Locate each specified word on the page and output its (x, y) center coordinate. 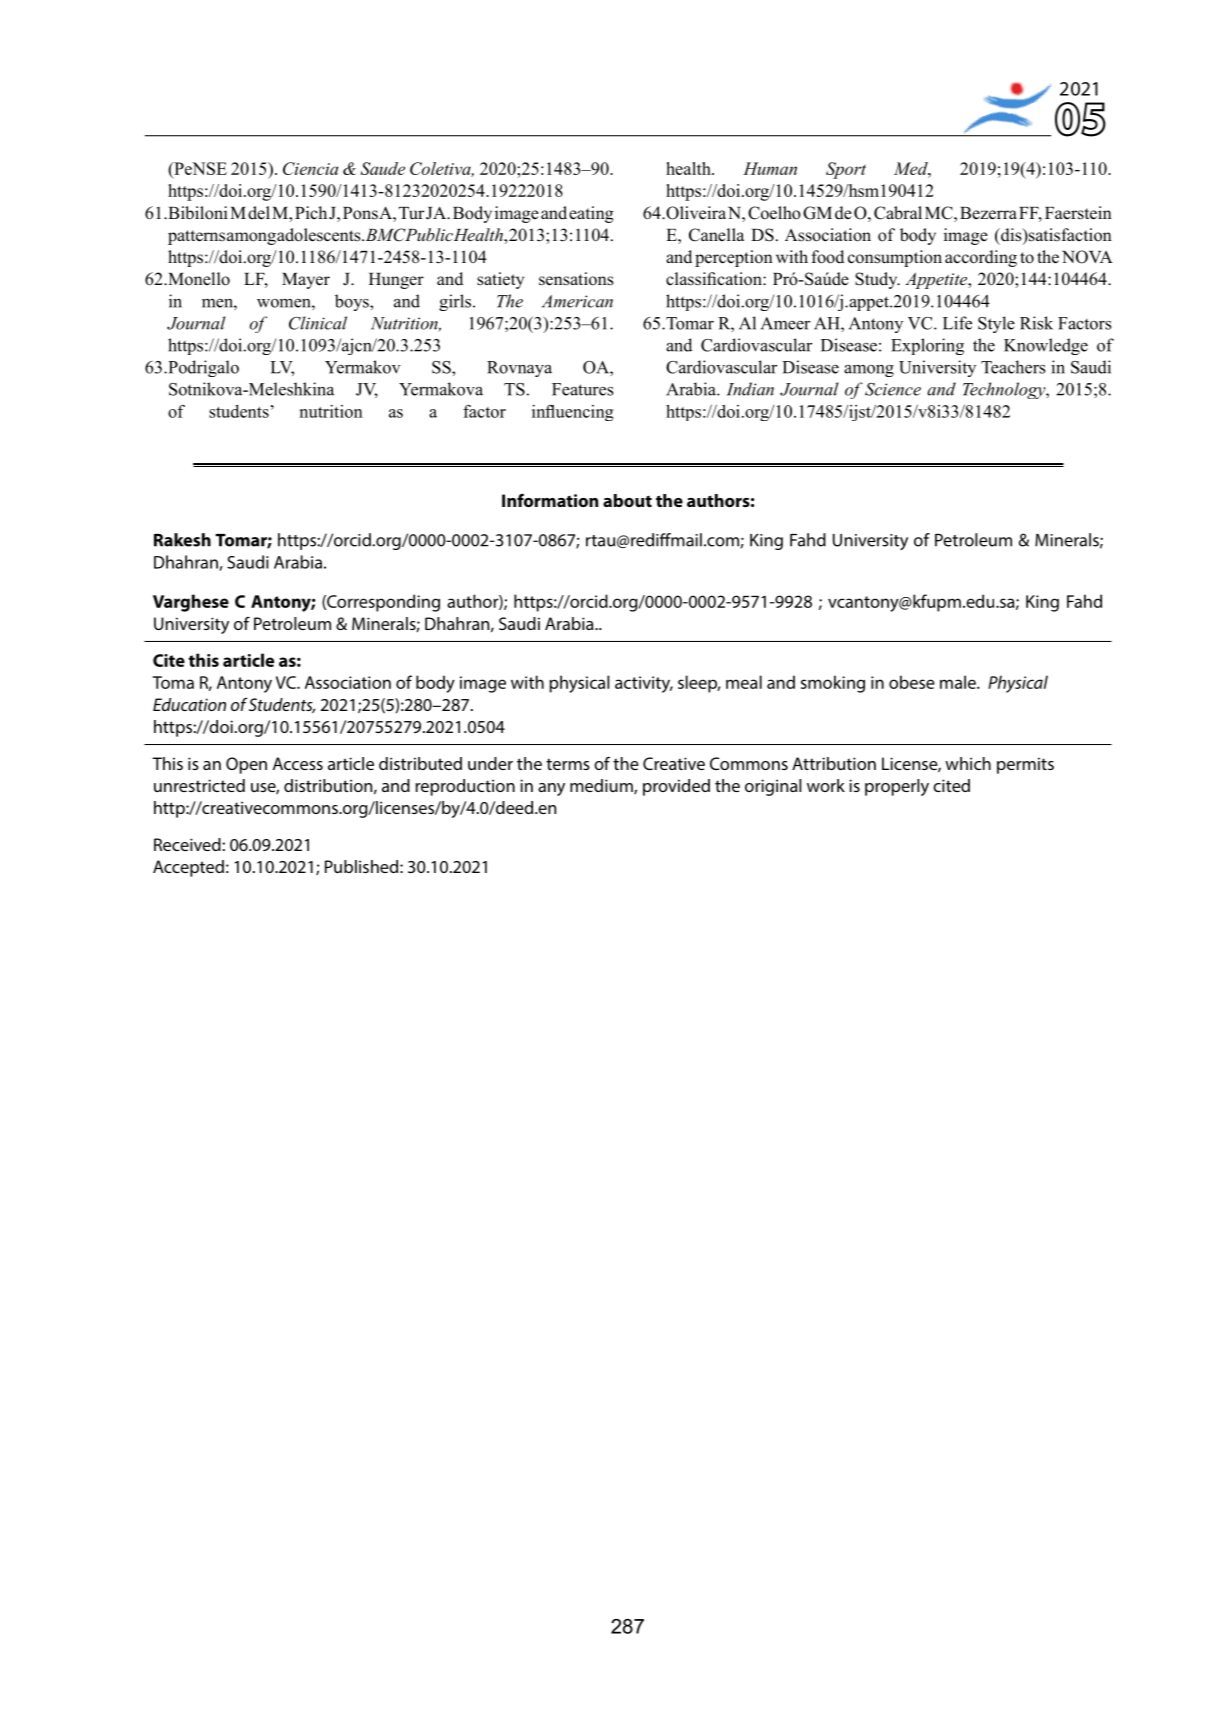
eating (591, 214)
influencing (572, 412)
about (627, 500)
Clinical (318, 323)
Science (893, 389)
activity (644, 684)
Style (996, 324)
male (959, 682)
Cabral (898, 213)
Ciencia (310, 168)
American (577, 301)
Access (298, 763)
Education (189, 704)
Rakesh (182, 540)
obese (912, 682)
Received (188, 844)
